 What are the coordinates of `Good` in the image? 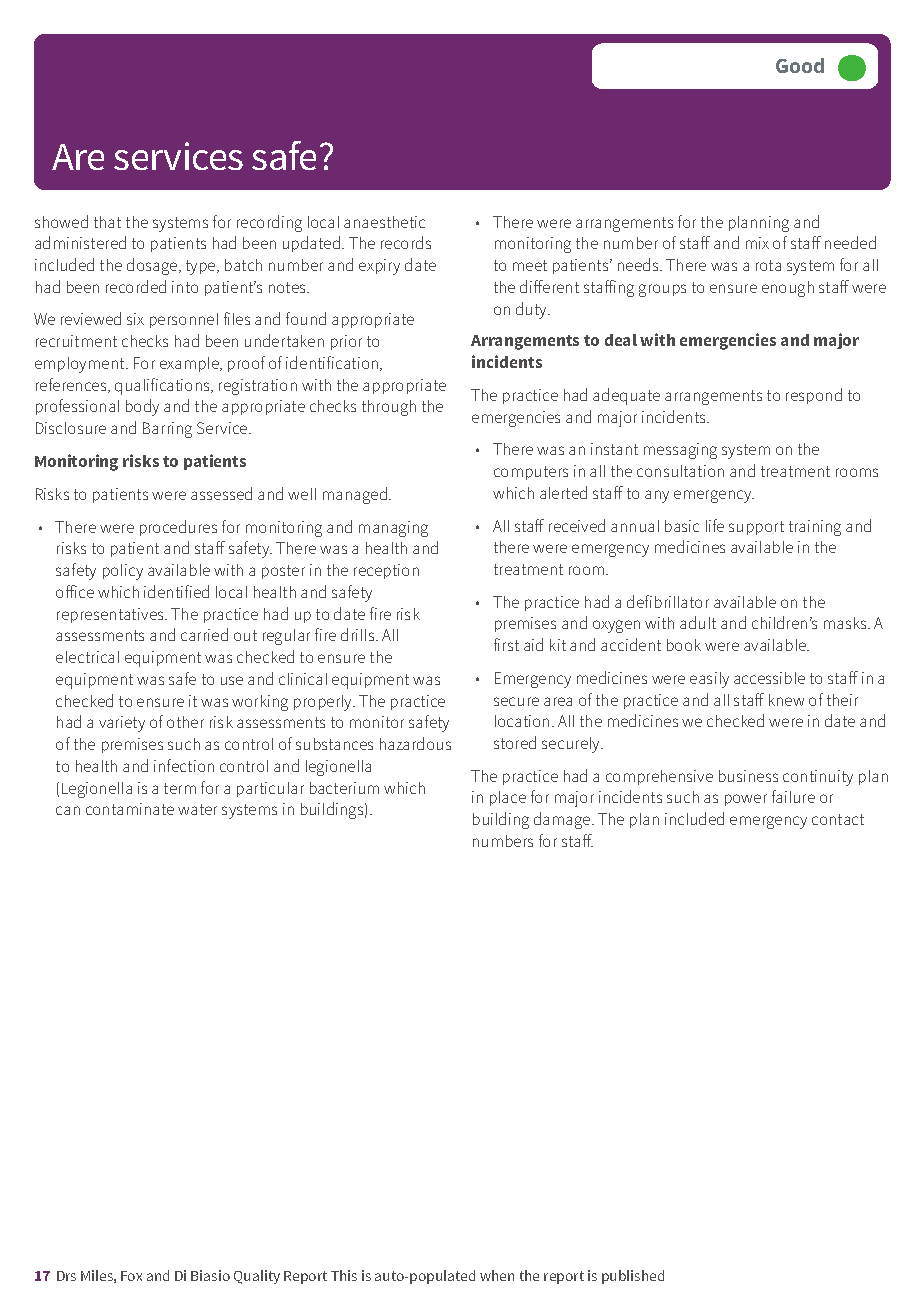 It's located at (800, 65).
